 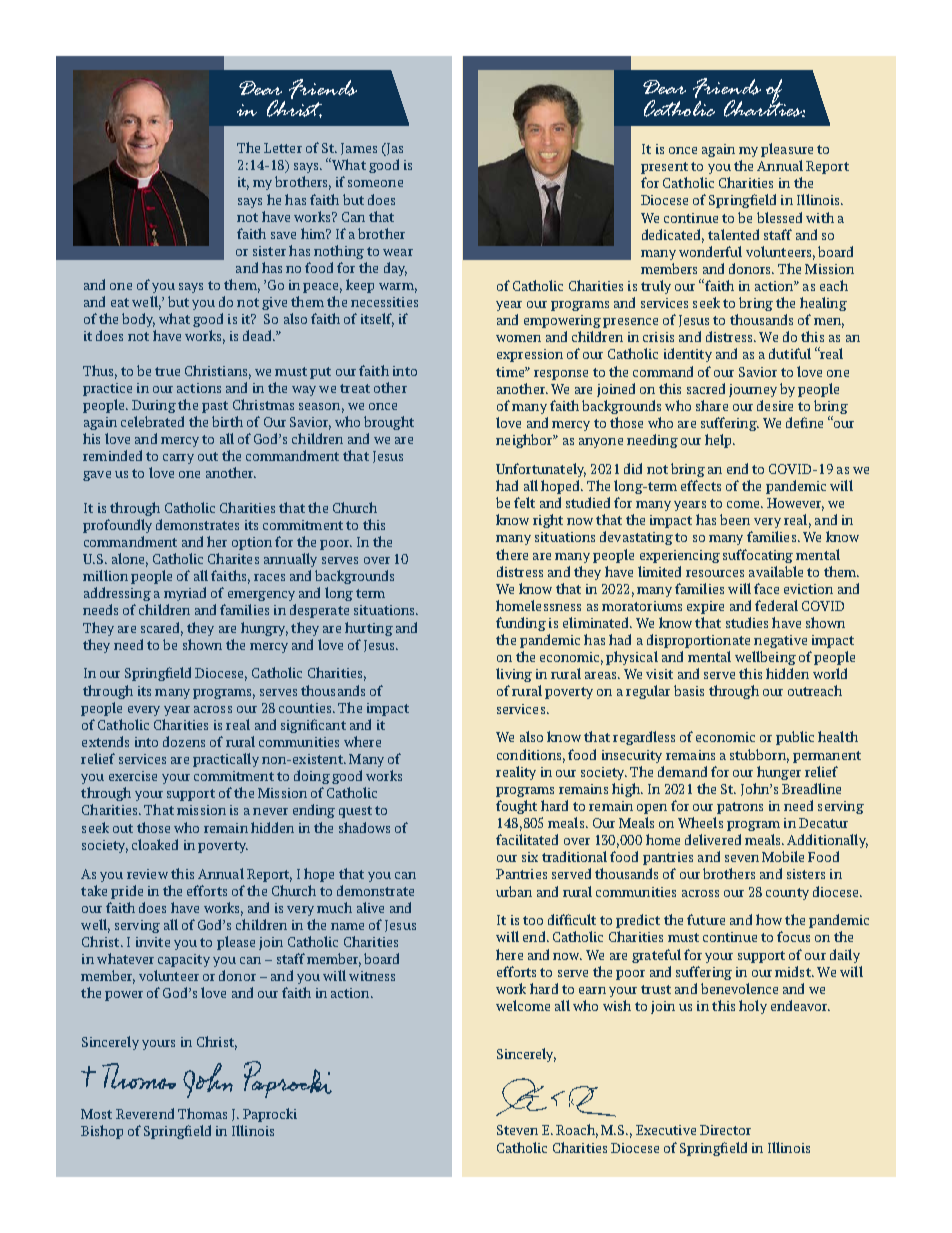 I want to click on desire, so click(x=775, y=405).
